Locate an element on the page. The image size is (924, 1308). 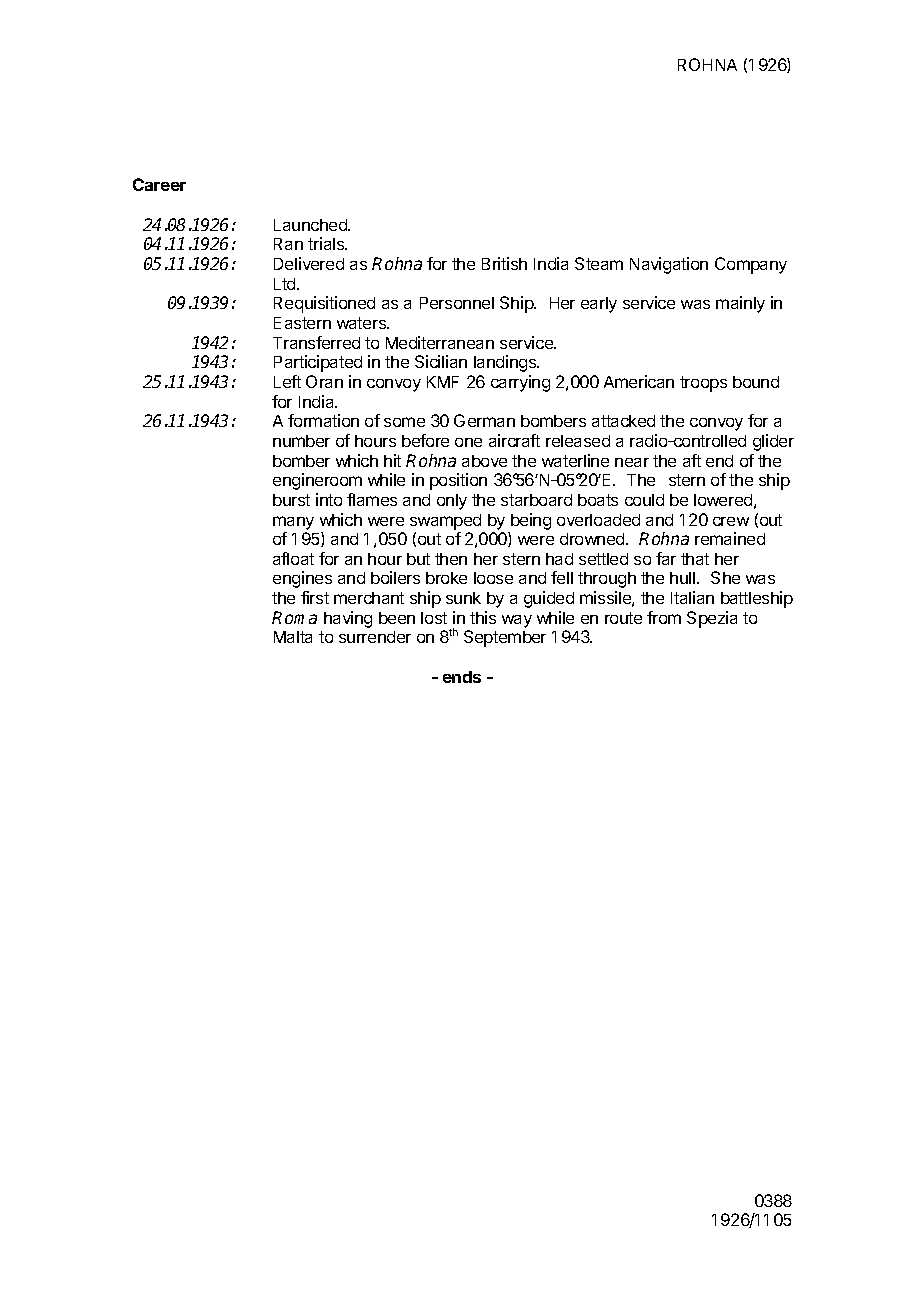
Career is located at coordinates (159, 184).
